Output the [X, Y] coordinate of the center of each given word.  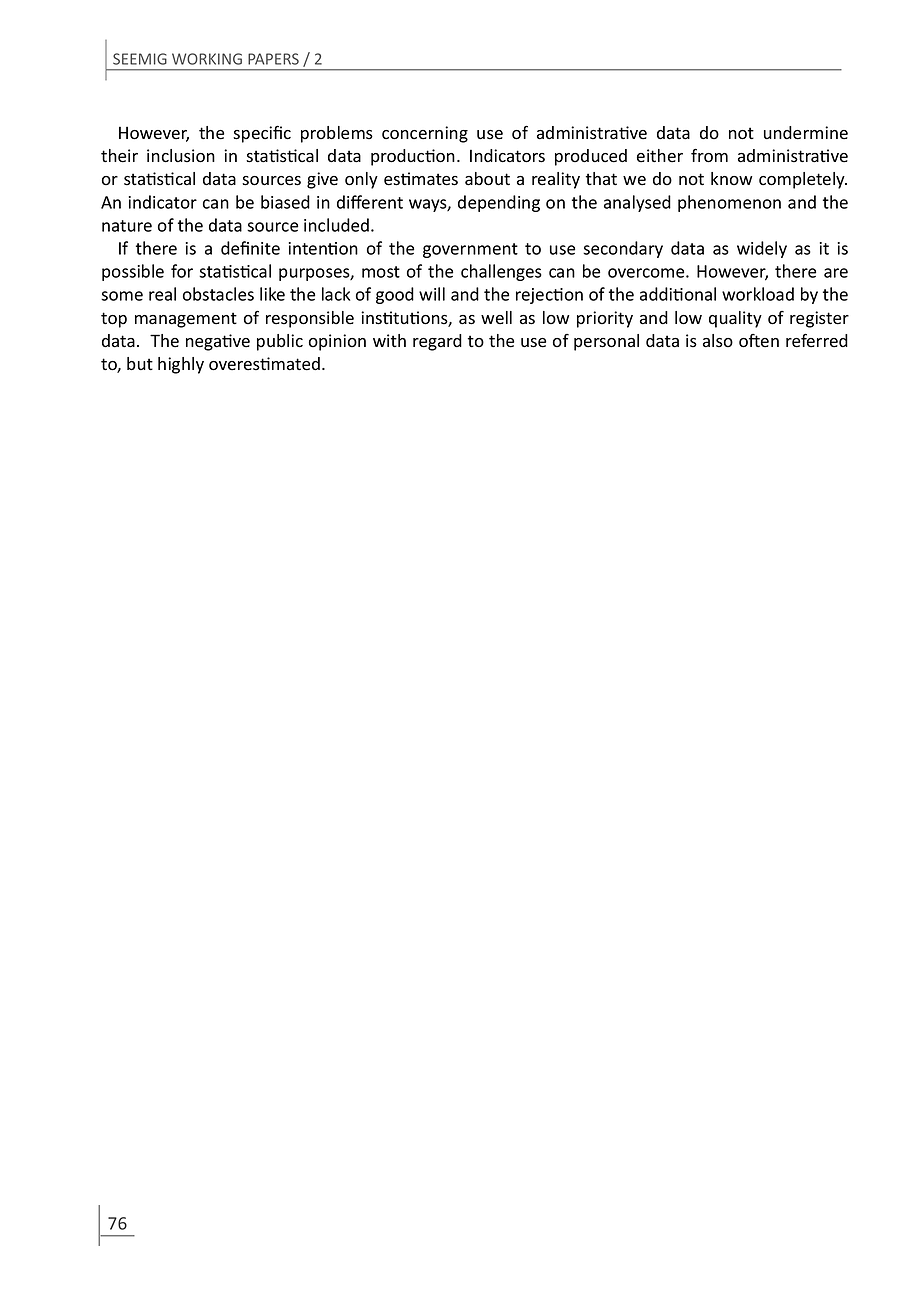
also [718, 341]
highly [181, 365]
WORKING [207, 59]
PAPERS [273, 59]
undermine [806, 133]
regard [437, 342]
